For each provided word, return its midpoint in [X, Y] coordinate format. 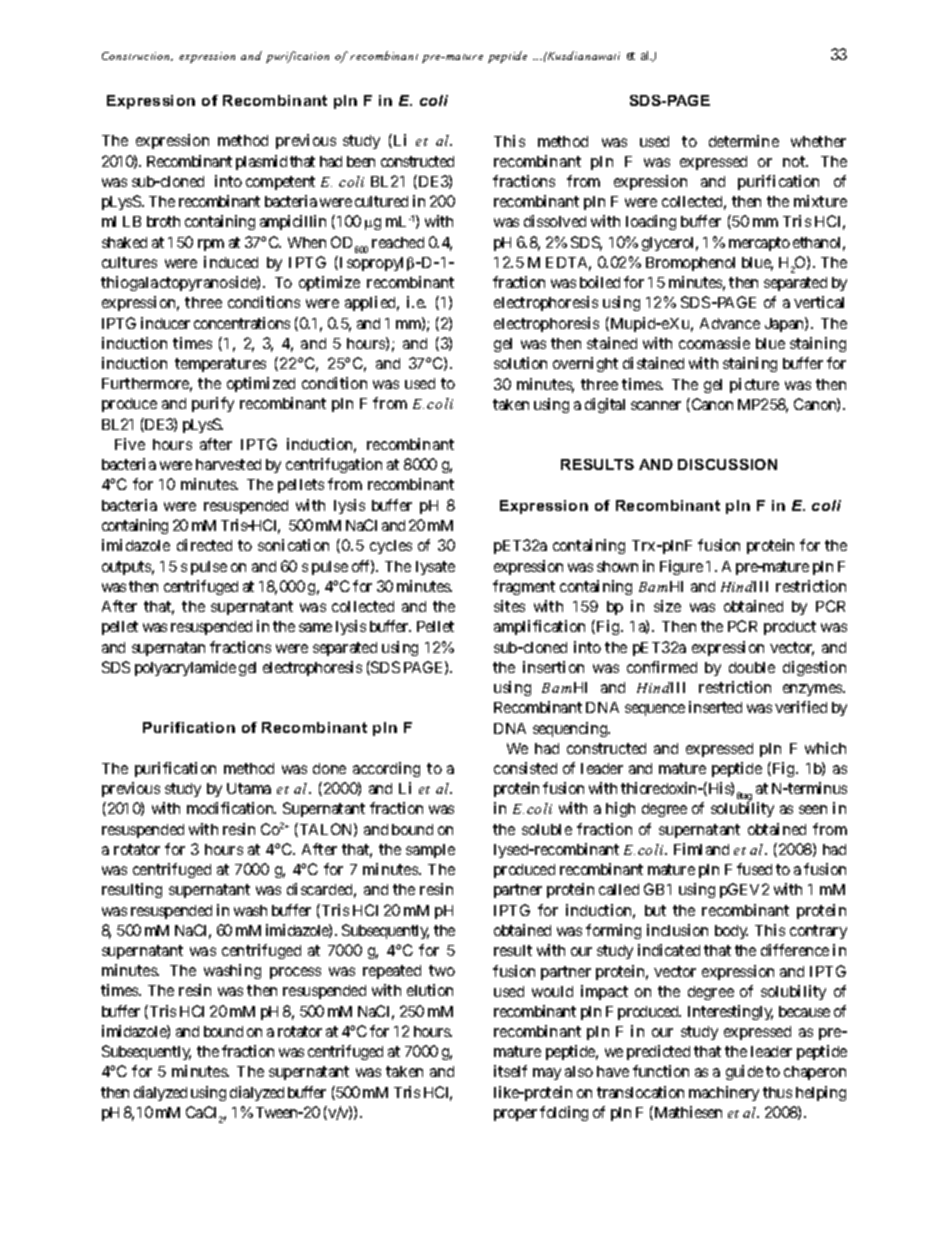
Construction [137, 56]
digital [605, 405]
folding [564, 1113]
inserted [715, 707]
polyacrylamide [185, 668]
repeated [392, 972]
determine [744, 141]
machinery [724, 1093]
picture [754, 385]
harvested [228, 464]
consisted [525, 768]
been [361, 161]
